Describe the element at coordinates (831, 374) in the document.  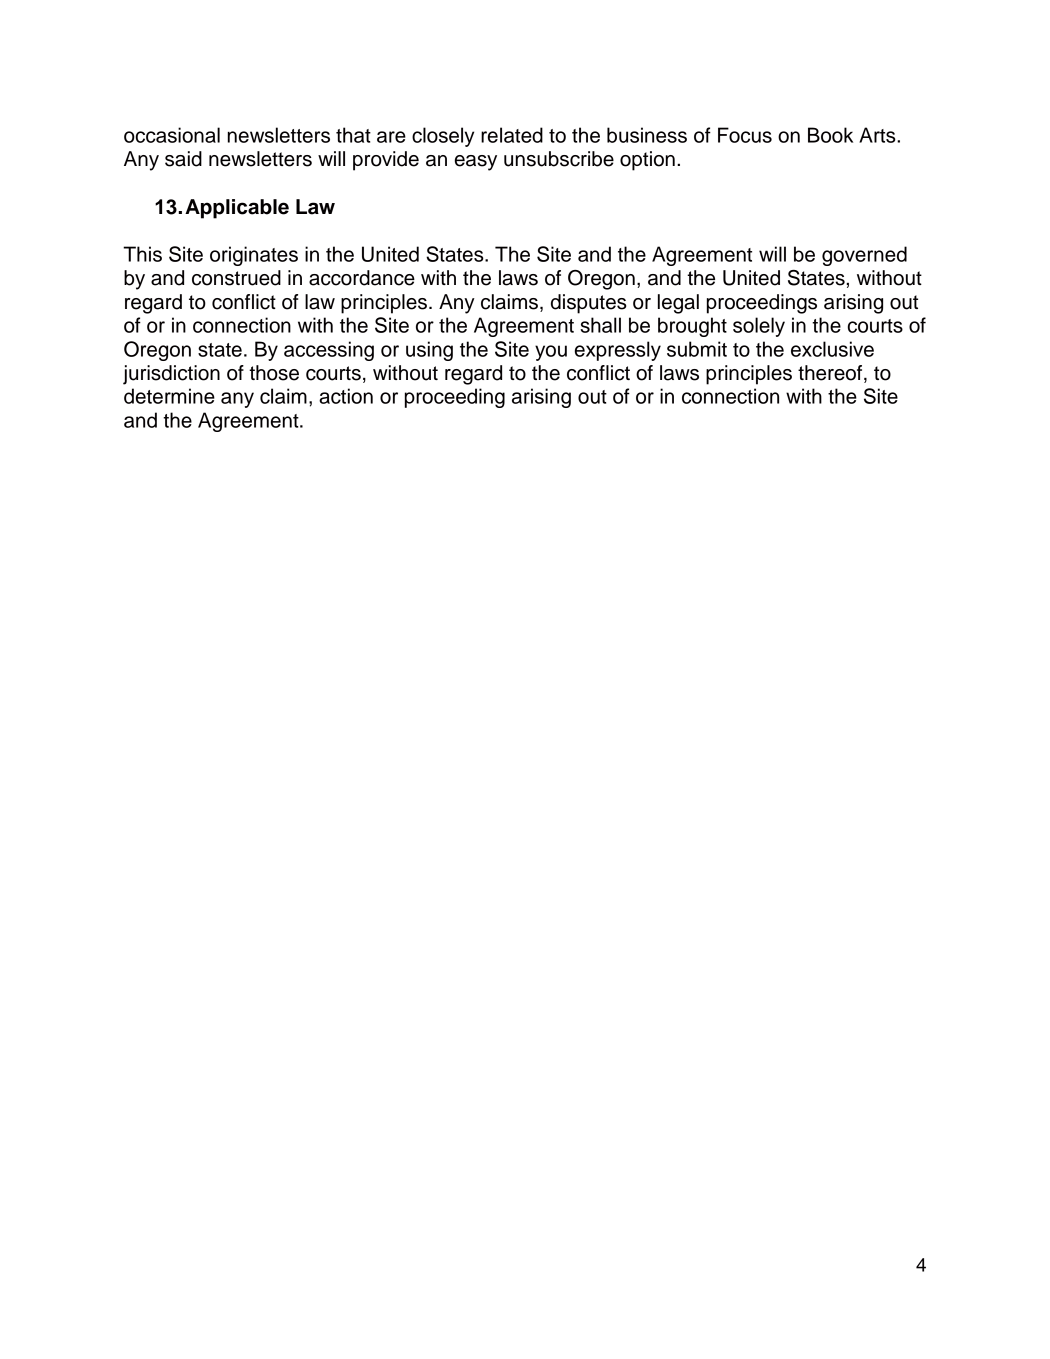
I see `thereof` at that location.
